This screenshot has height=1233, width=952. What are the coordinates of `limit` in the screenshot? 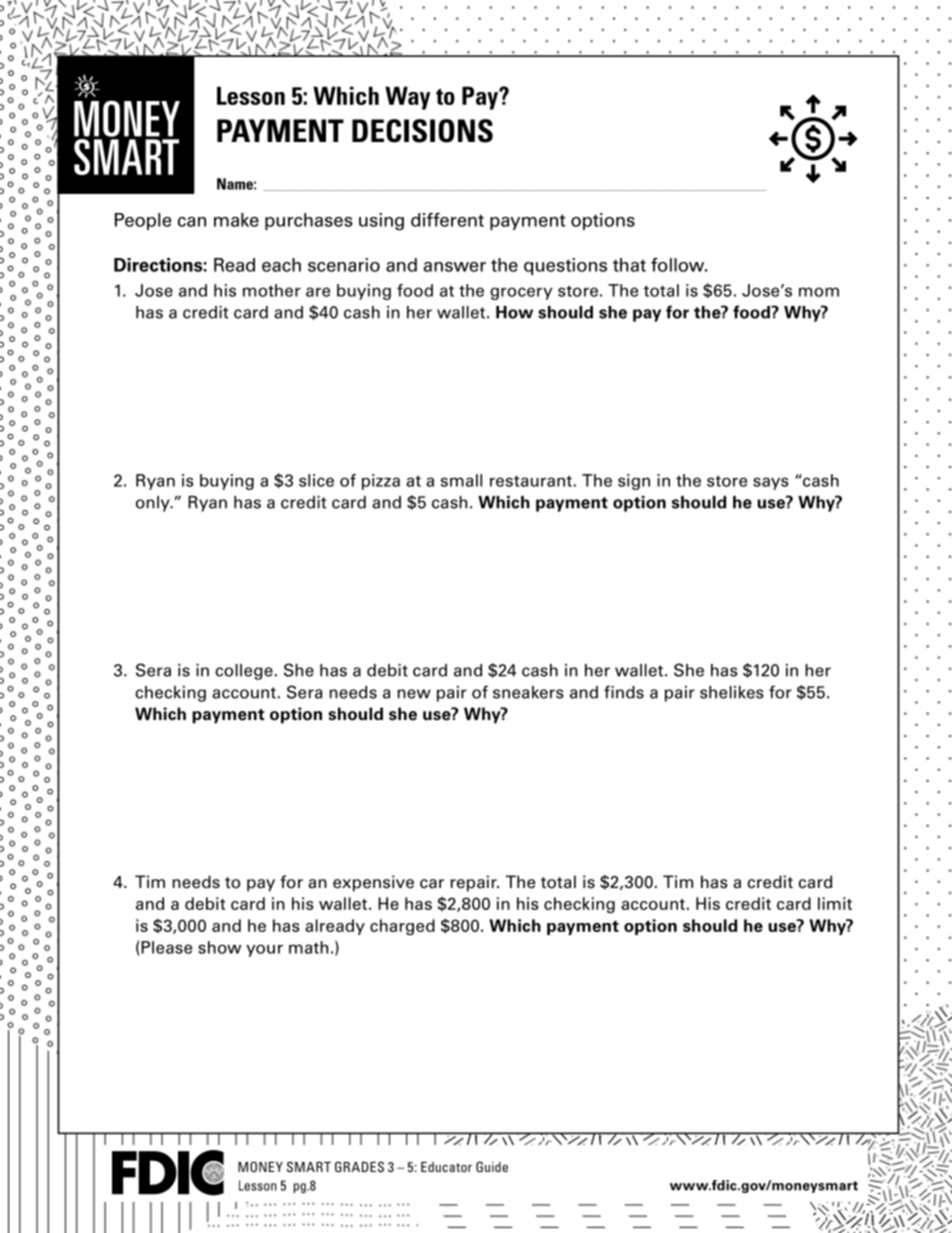 It's located at (835, 903).
